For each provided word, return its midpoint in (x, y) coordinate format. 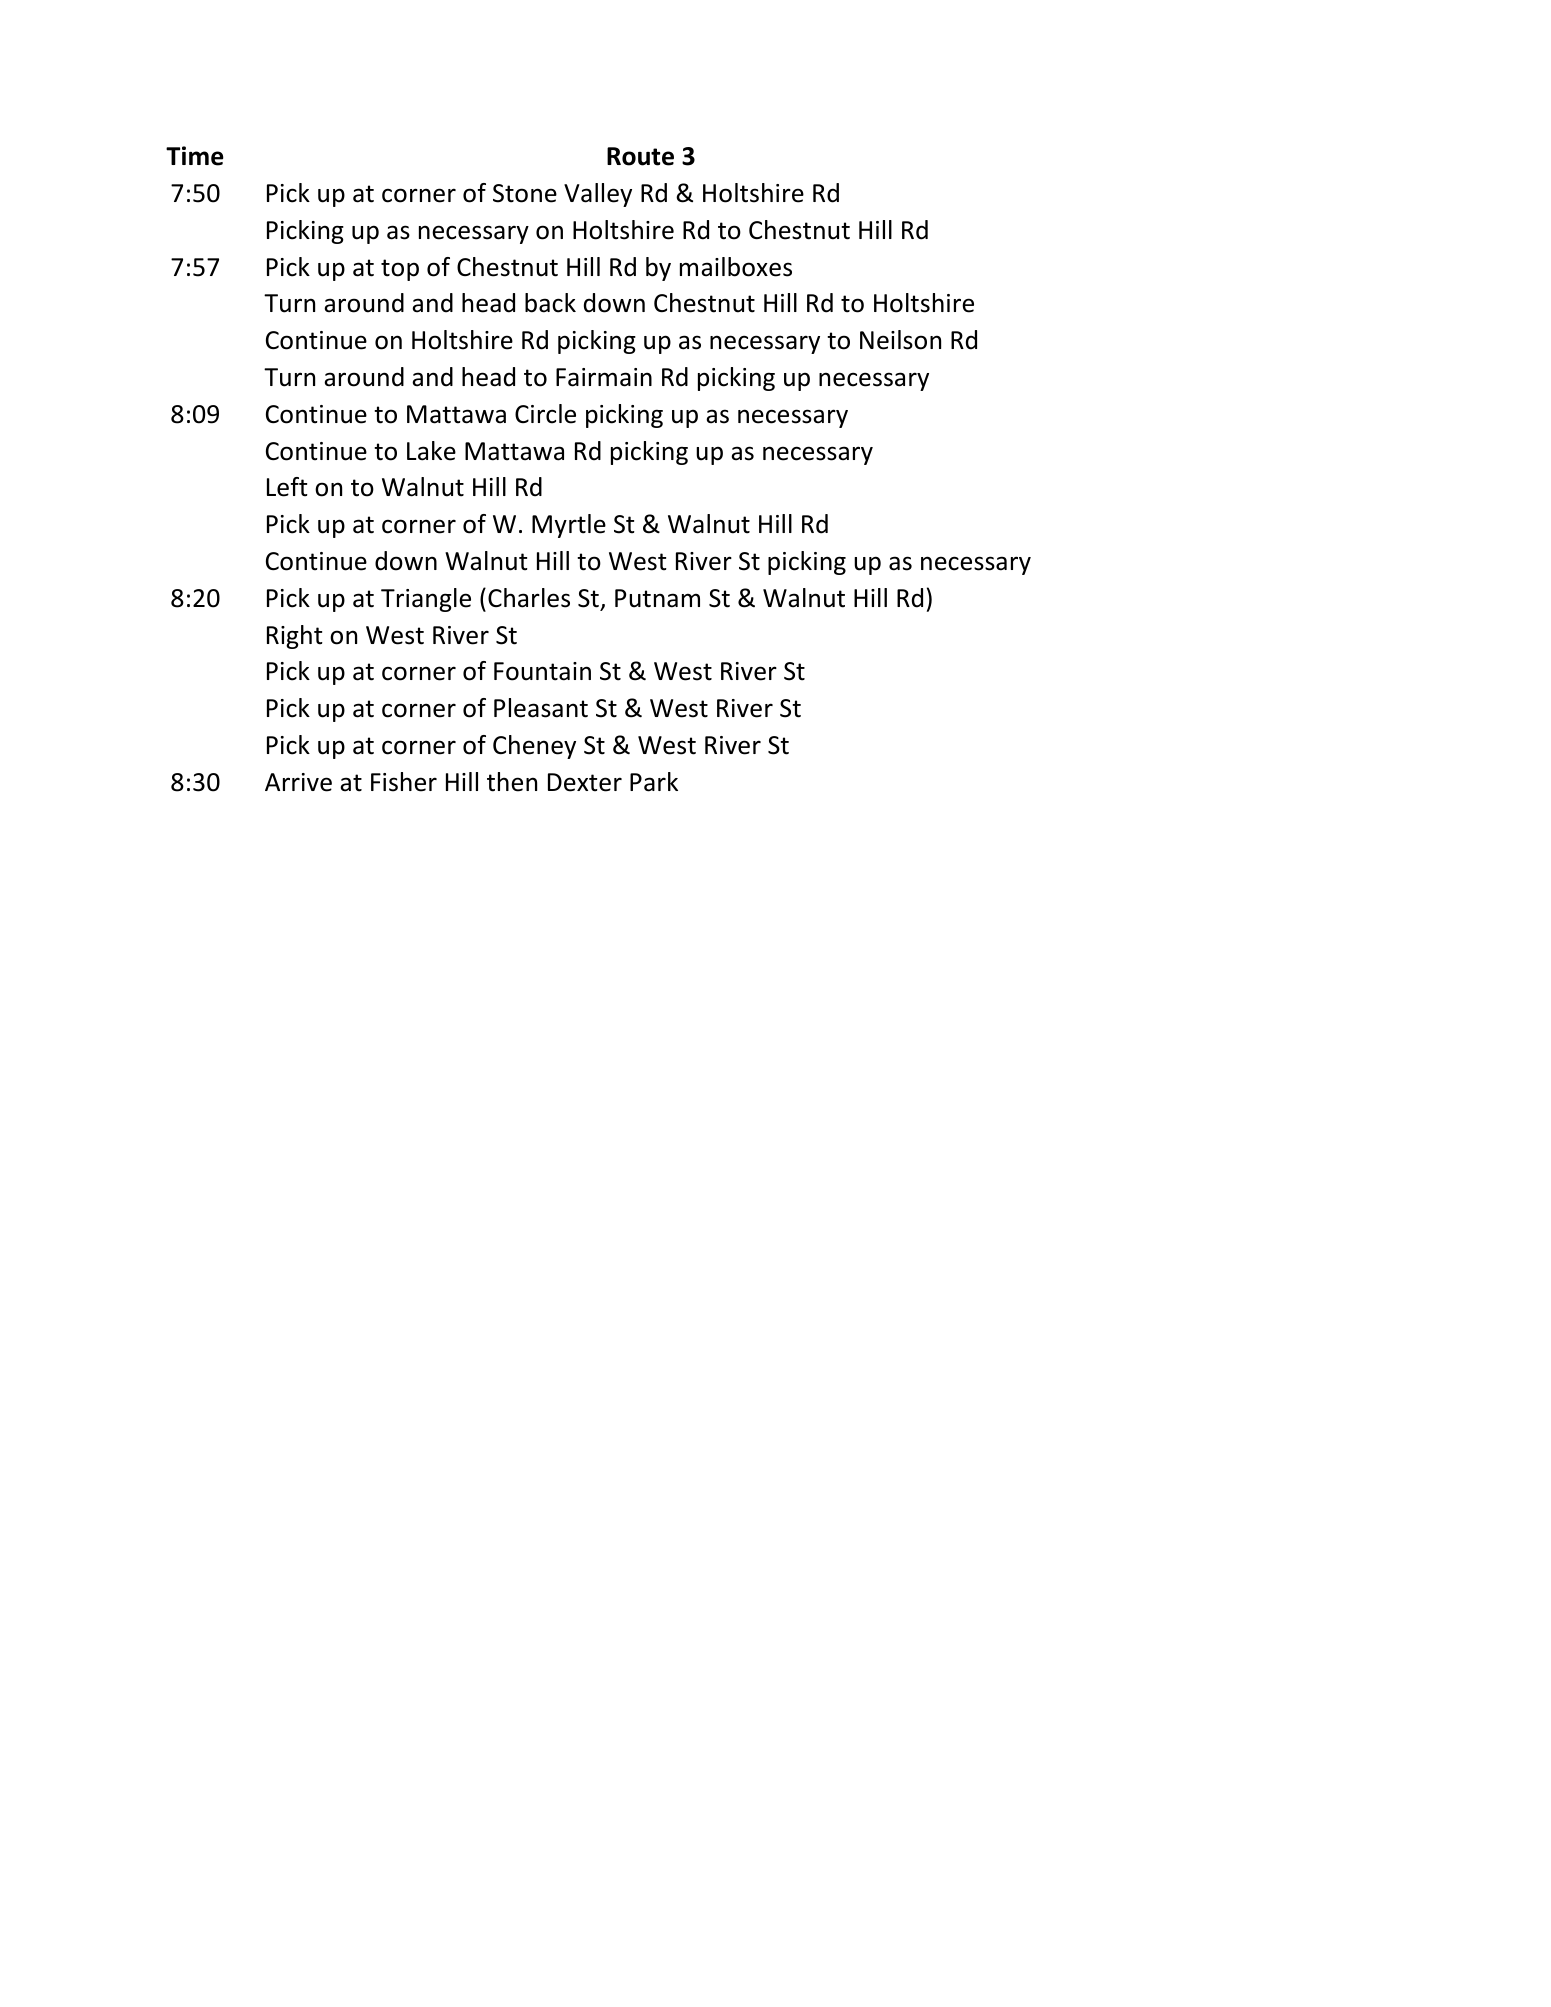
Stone (525, 193)
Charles (529, 598)
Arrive (298, 782)
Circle (545, 414)
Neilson (900, 340)
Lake (431, 451)
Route (640, 156)
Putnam (657, 598)
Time (195, 156)
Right (295, 637)
